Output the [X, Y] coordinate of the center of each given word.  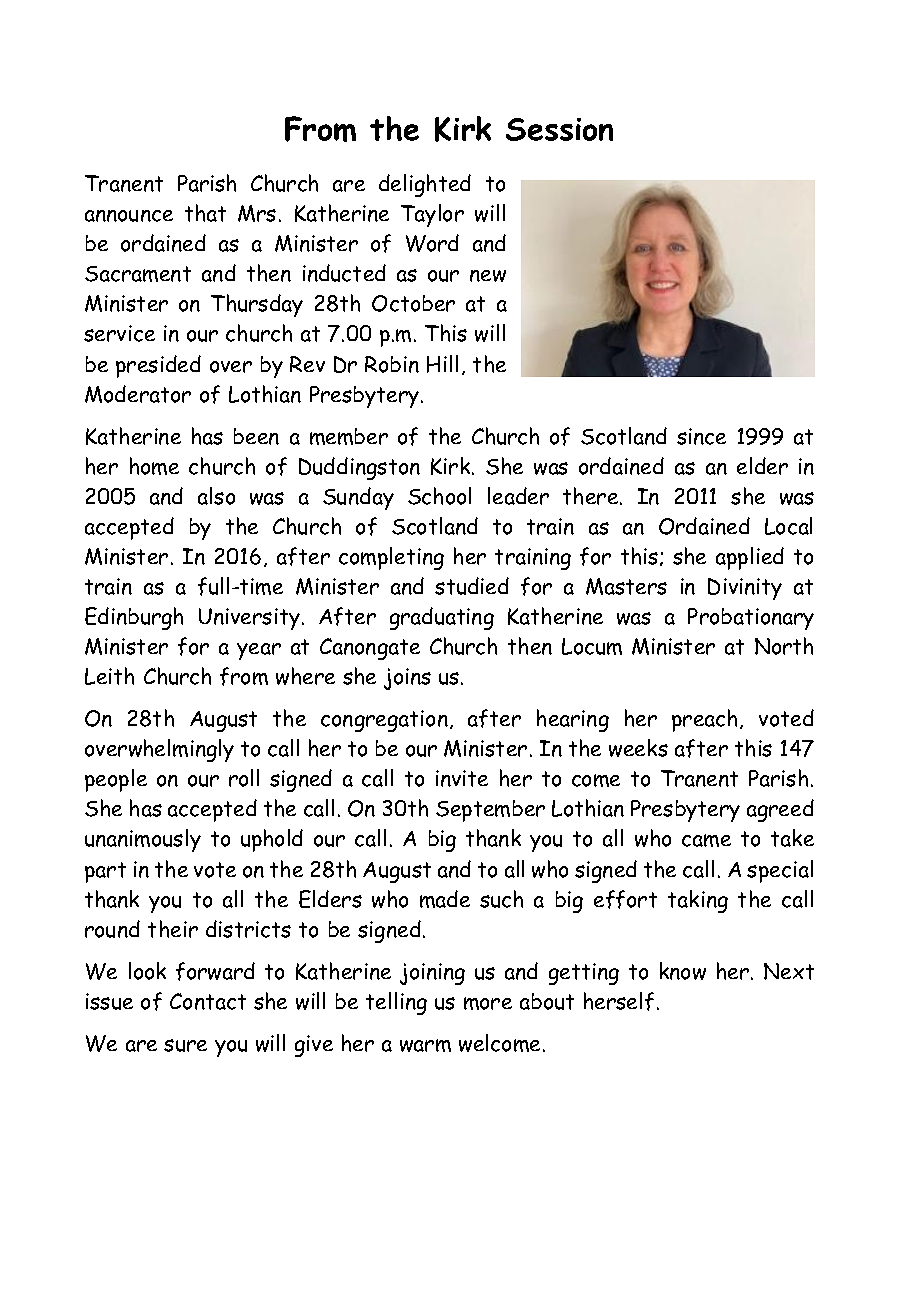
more [488, 1003]
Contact [208, 1001]
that [205, 213]
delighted [425, 185]
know [683, 971]
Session [559, 129]
